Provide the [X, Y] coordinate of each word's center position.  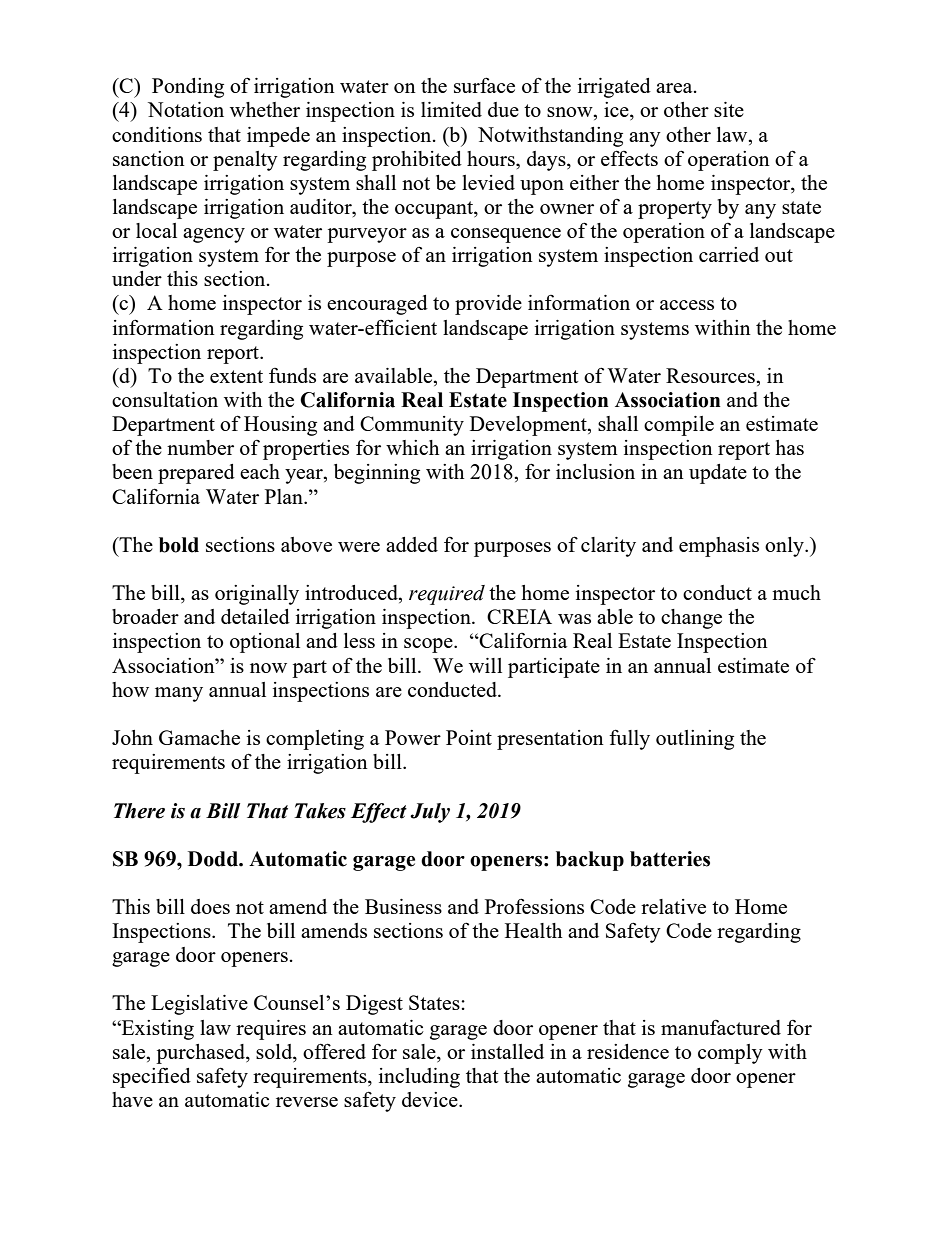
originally [257, 595]
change [691, 619]
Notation [186, 109]
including [419, 1078]
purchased [201, 1054]
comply [730, 1054]
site [729, 109]
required [447, 595]
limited [451, 109]
